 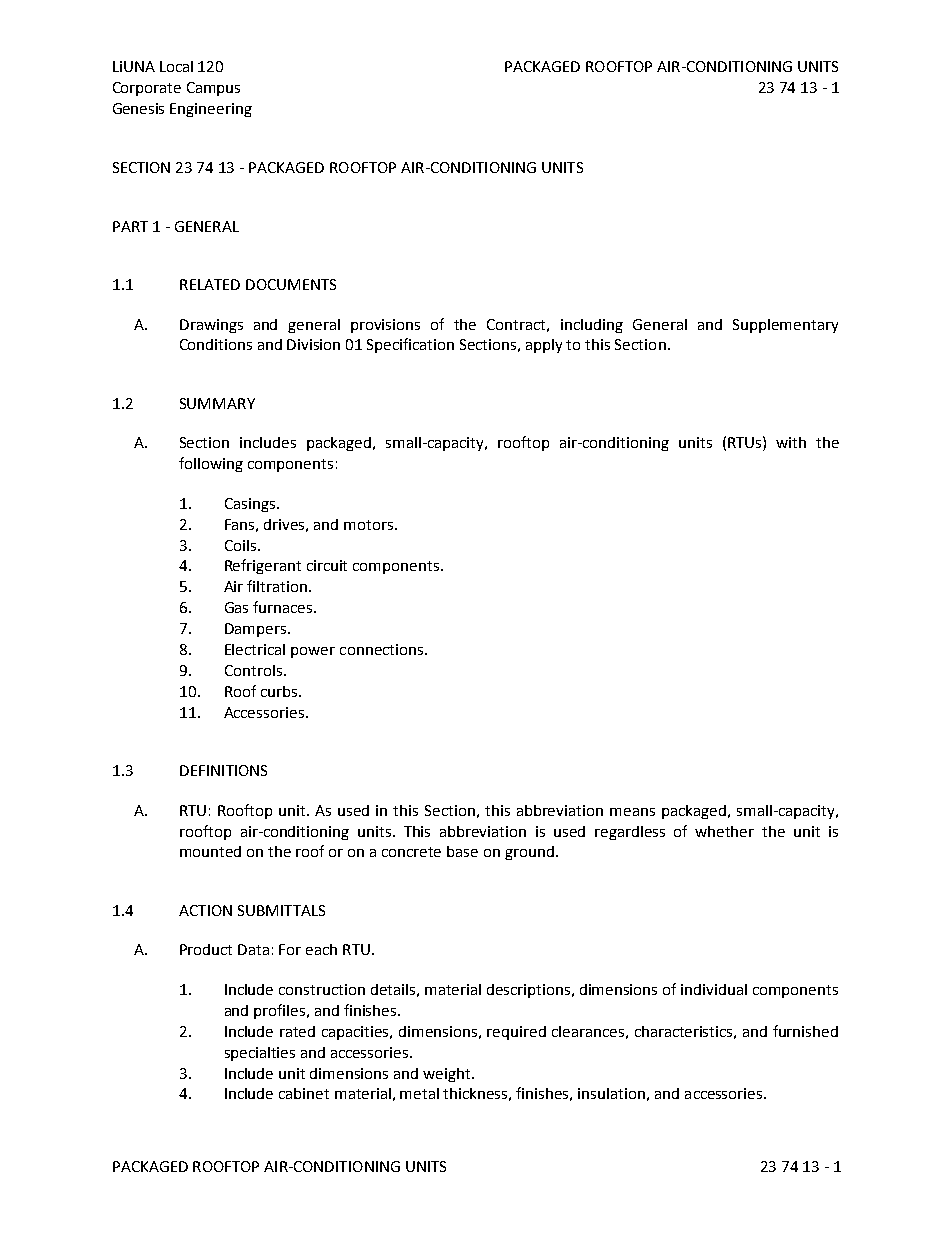 What do you see at coordinates (381, 649) in the screenshot?
I see `connections` at bounding box center [381, 649].
